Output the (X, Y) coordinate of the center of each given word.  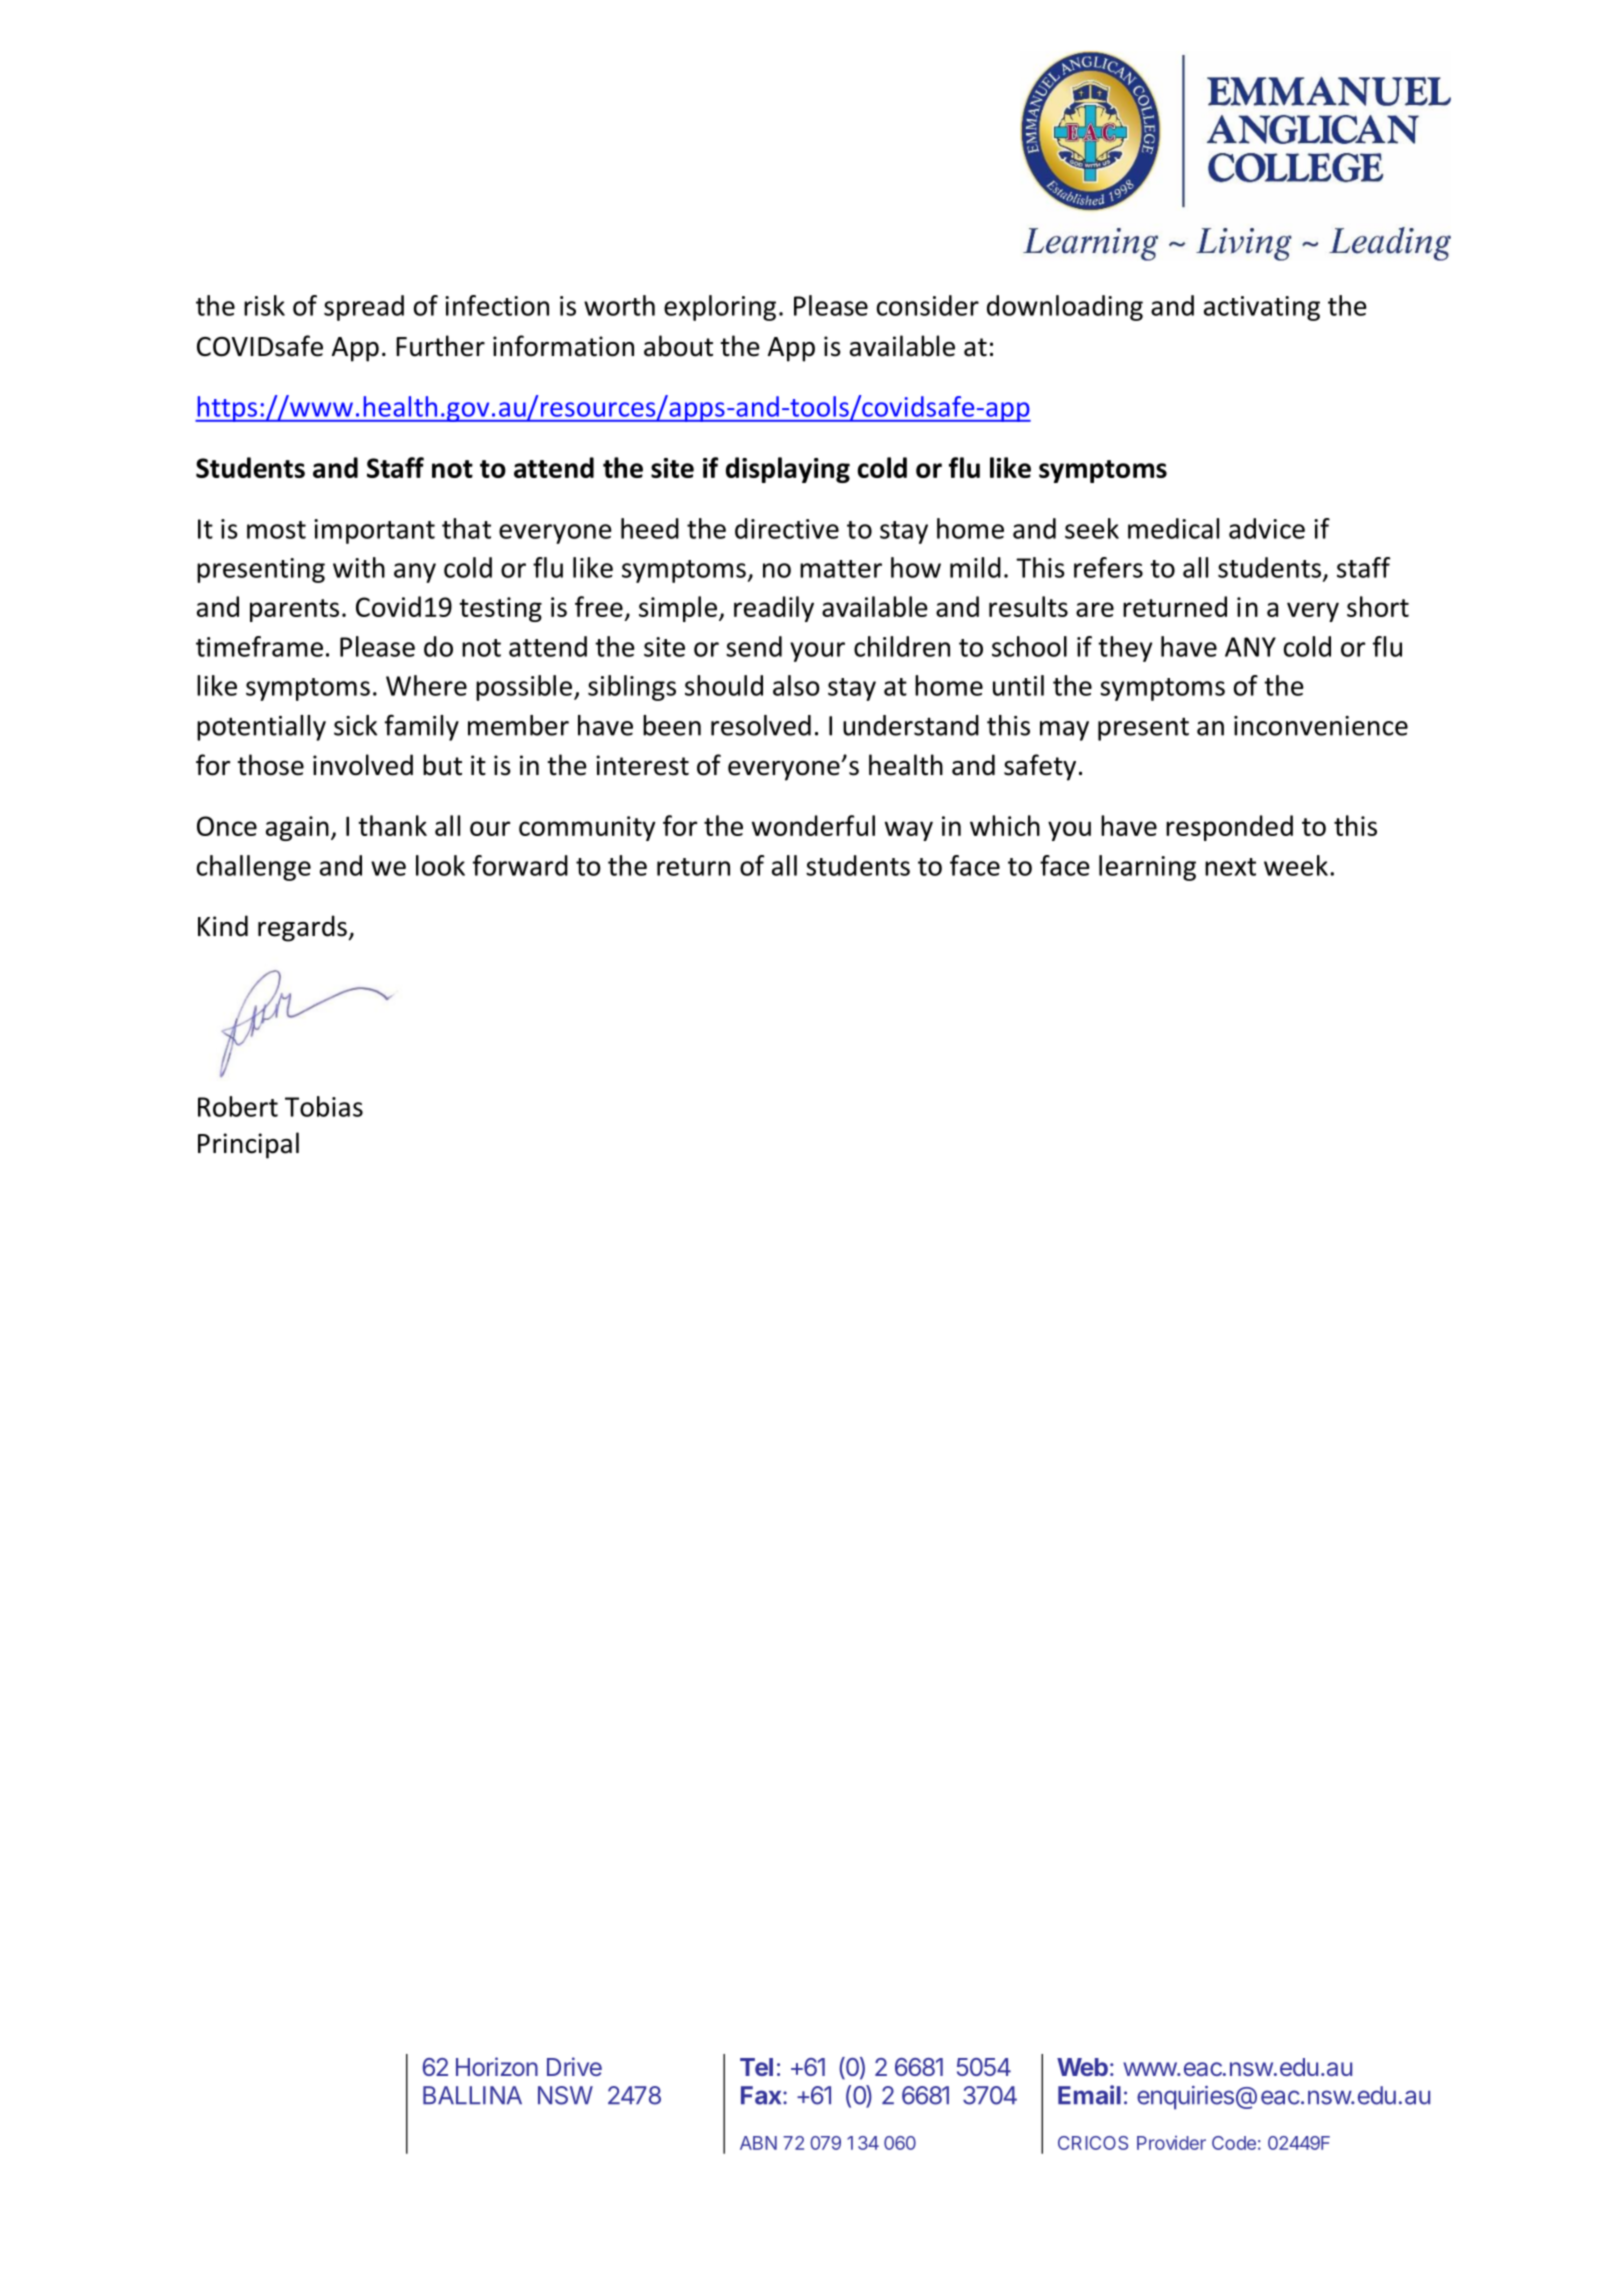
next (1230, 867)
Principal (248, 1145)
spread (364, 308)
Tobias (324, 1106)
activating (1262, 308)
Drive (574, 2066)
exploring (720, 308)
